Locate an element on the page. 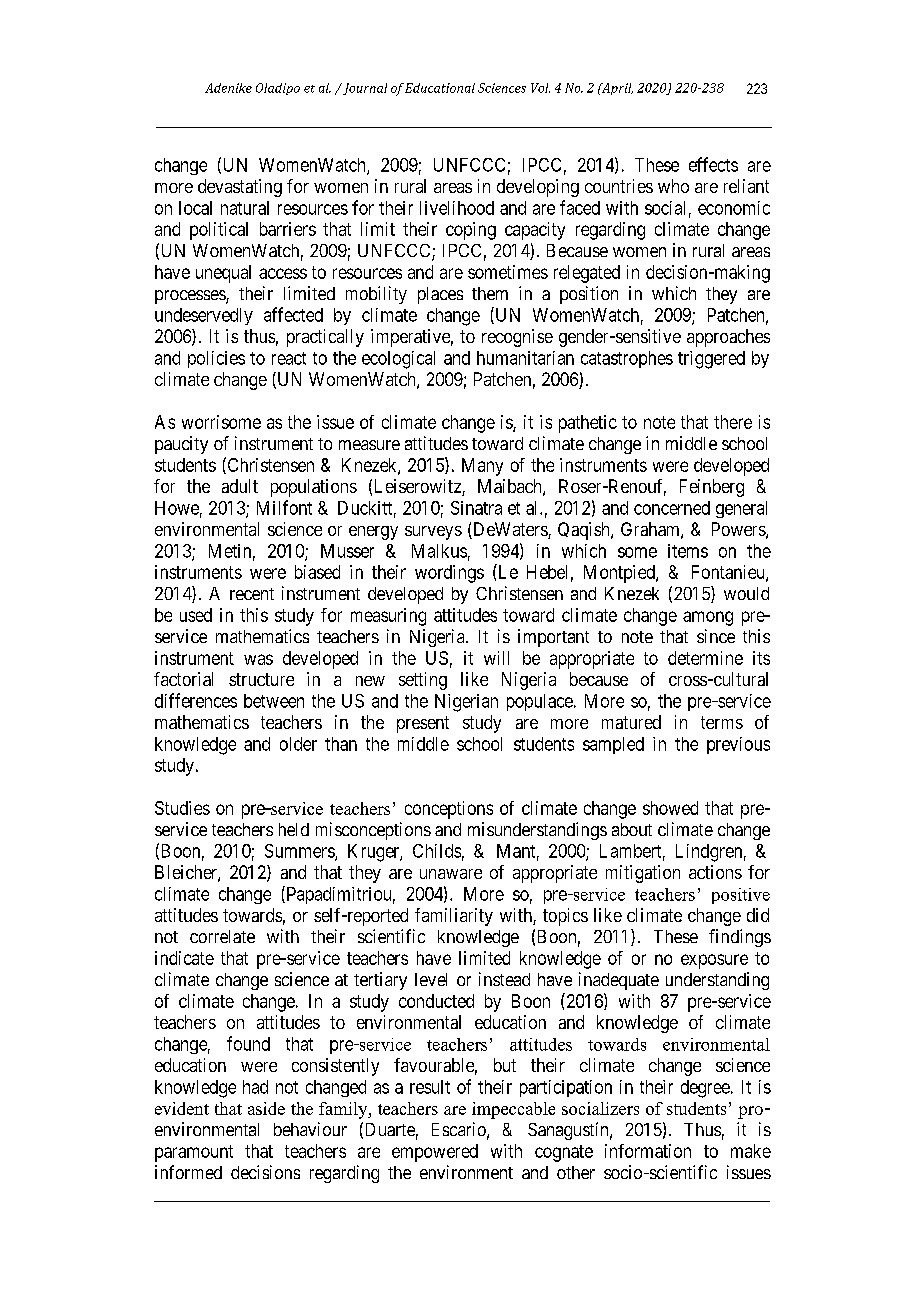  among is located at coordinates (708, 618).
